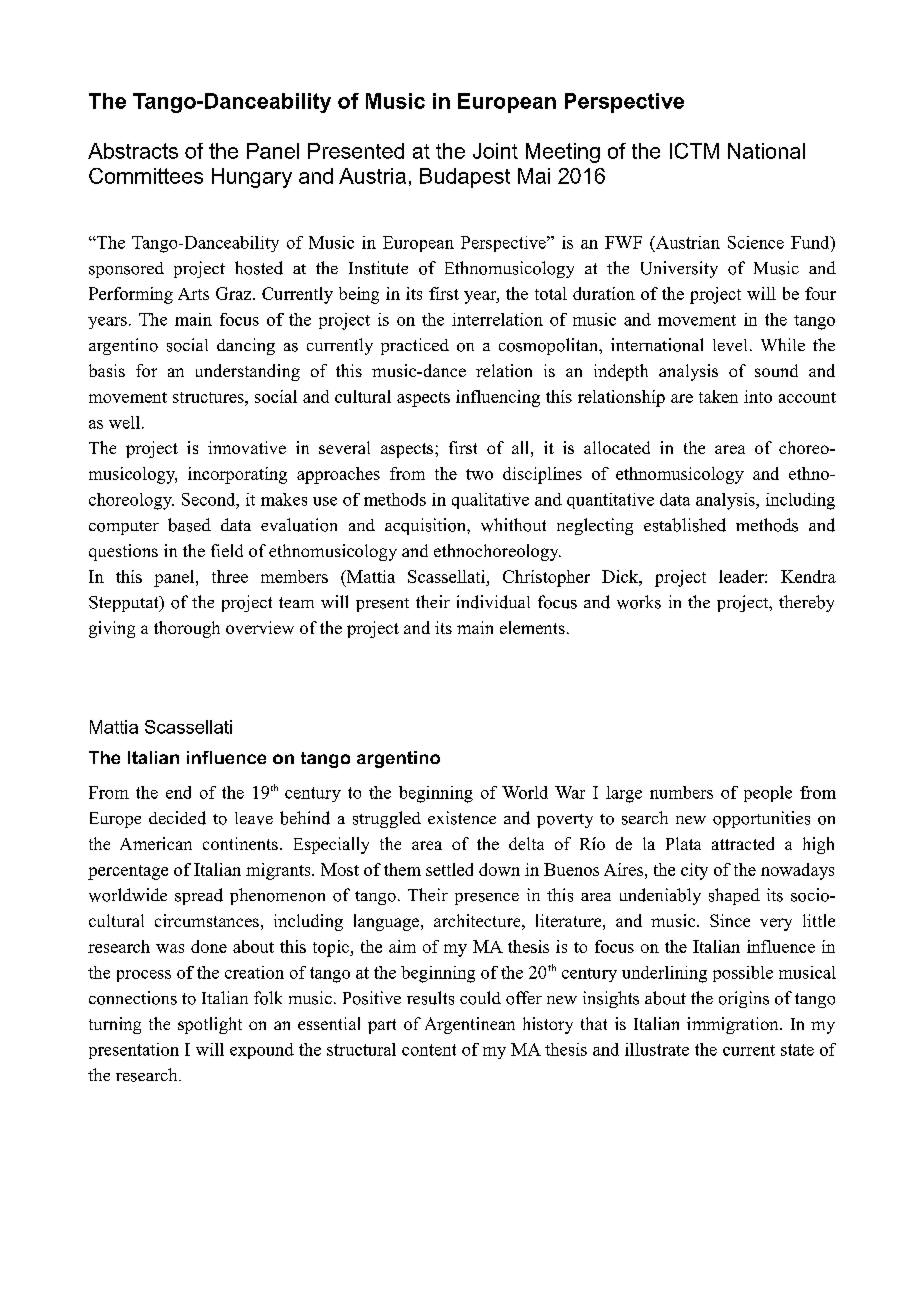 The width and height of the screenshot is (924, 1308). Describe the element at coordinates (768, 794) in the screenshot. I see `people` at that location.
